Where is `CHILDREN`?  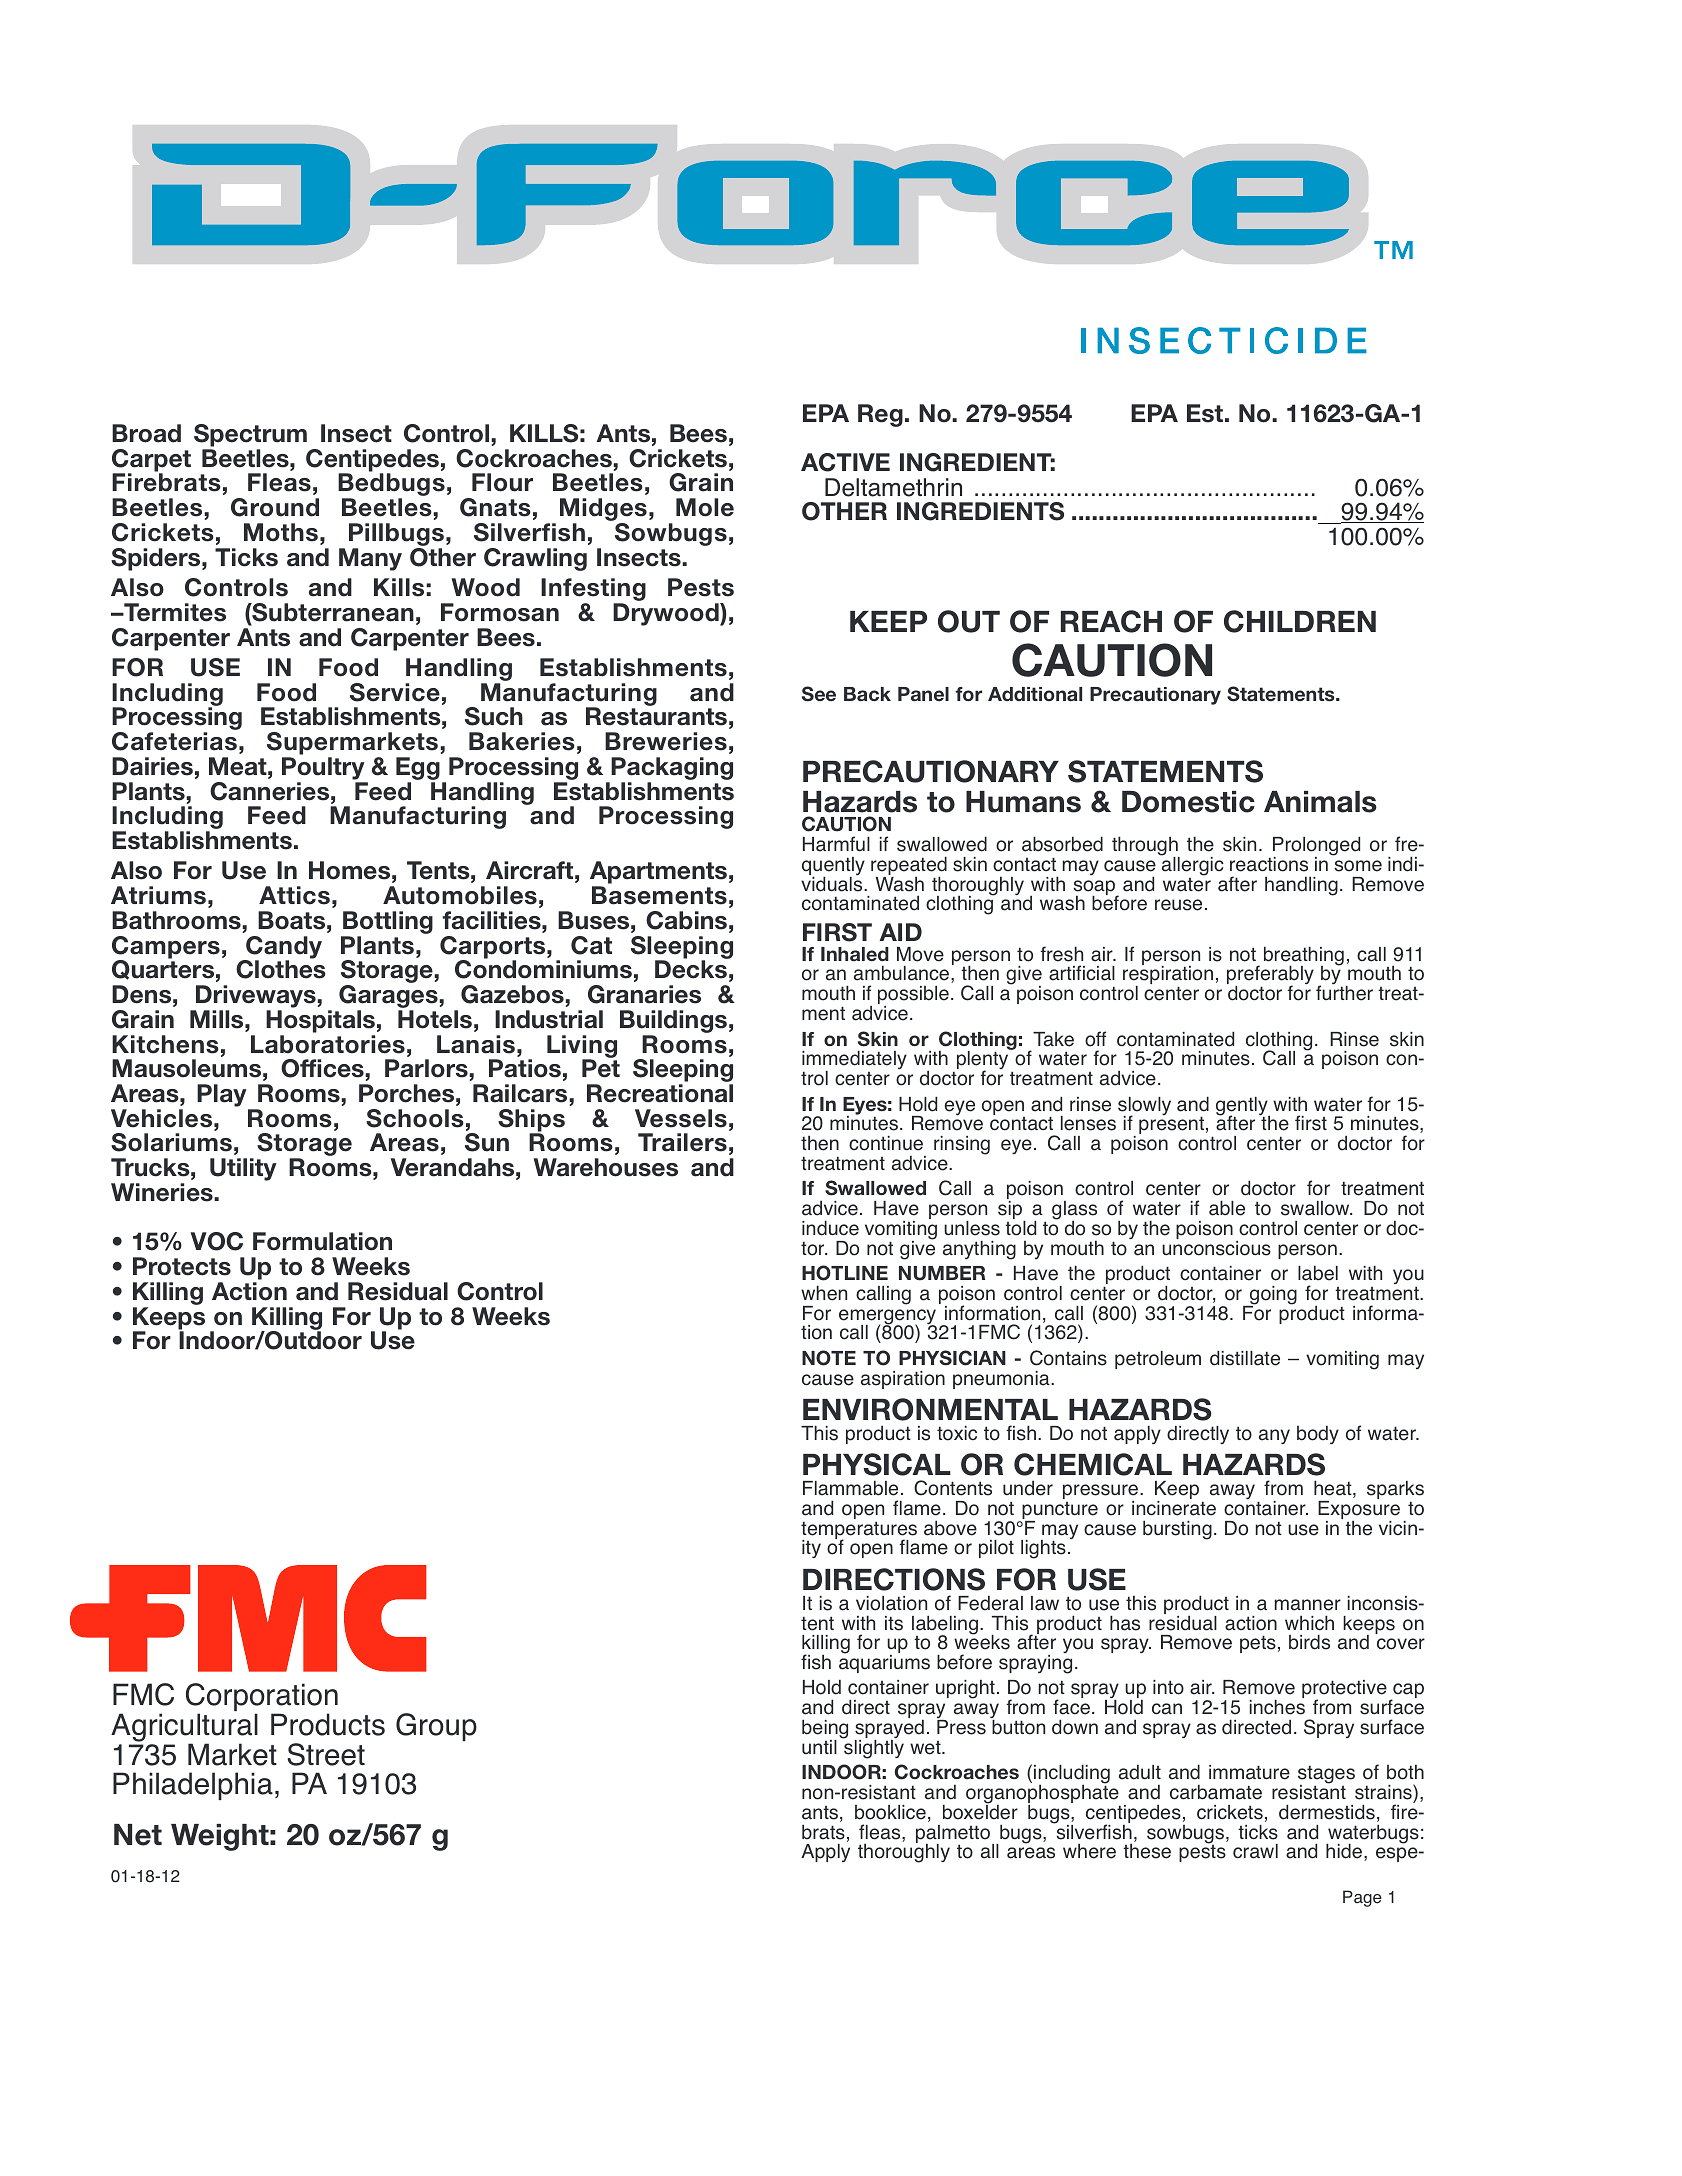 CHILDREN is located at coordinates (1300, 621).
